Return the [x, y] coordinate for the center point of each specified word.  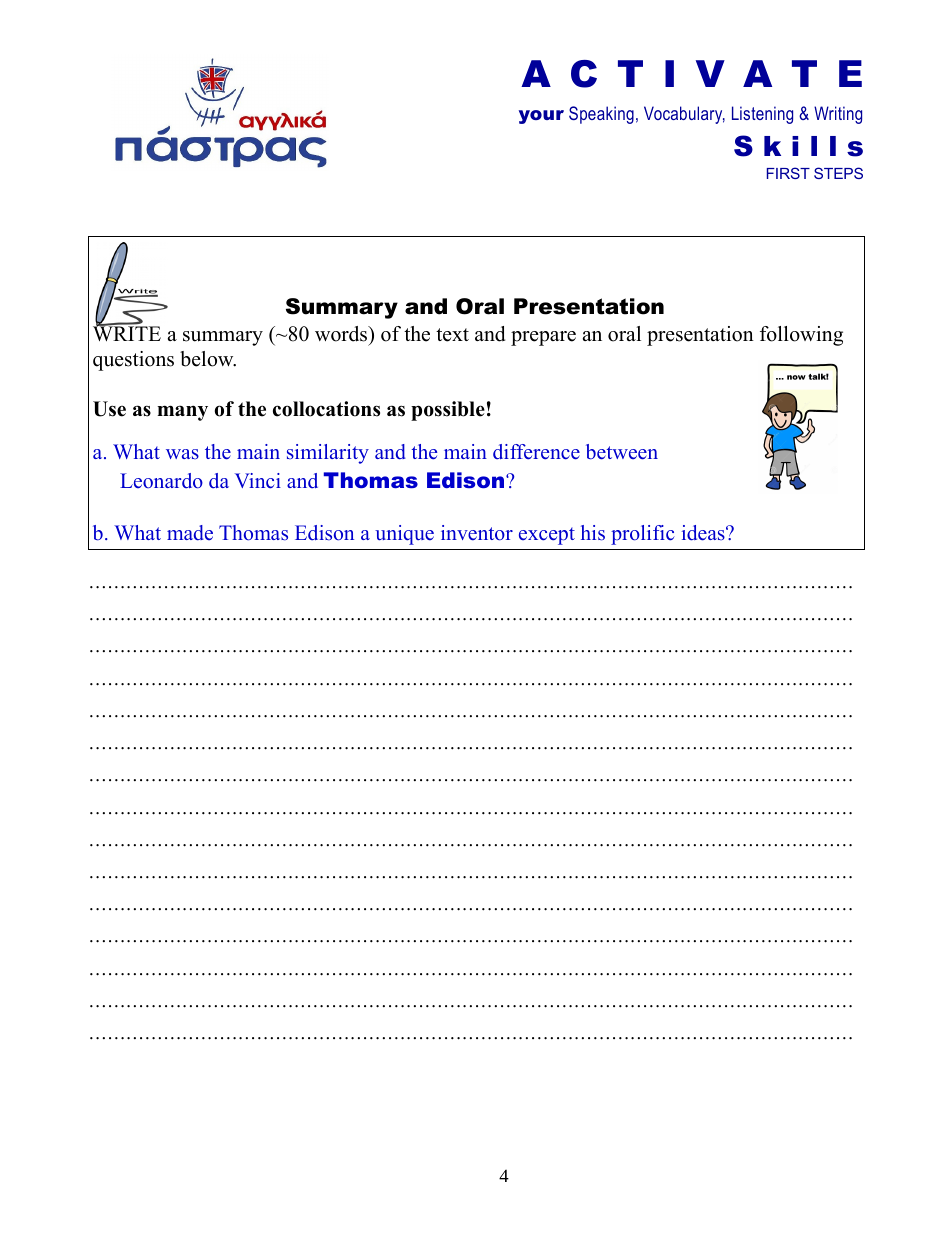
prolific [643, 535]
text [452, 335]
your [541, 117]
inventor [477, 533]
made [190, 533]
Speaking [601, 115]
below [208, 359]
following [801, 336]
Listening [762, 115]
